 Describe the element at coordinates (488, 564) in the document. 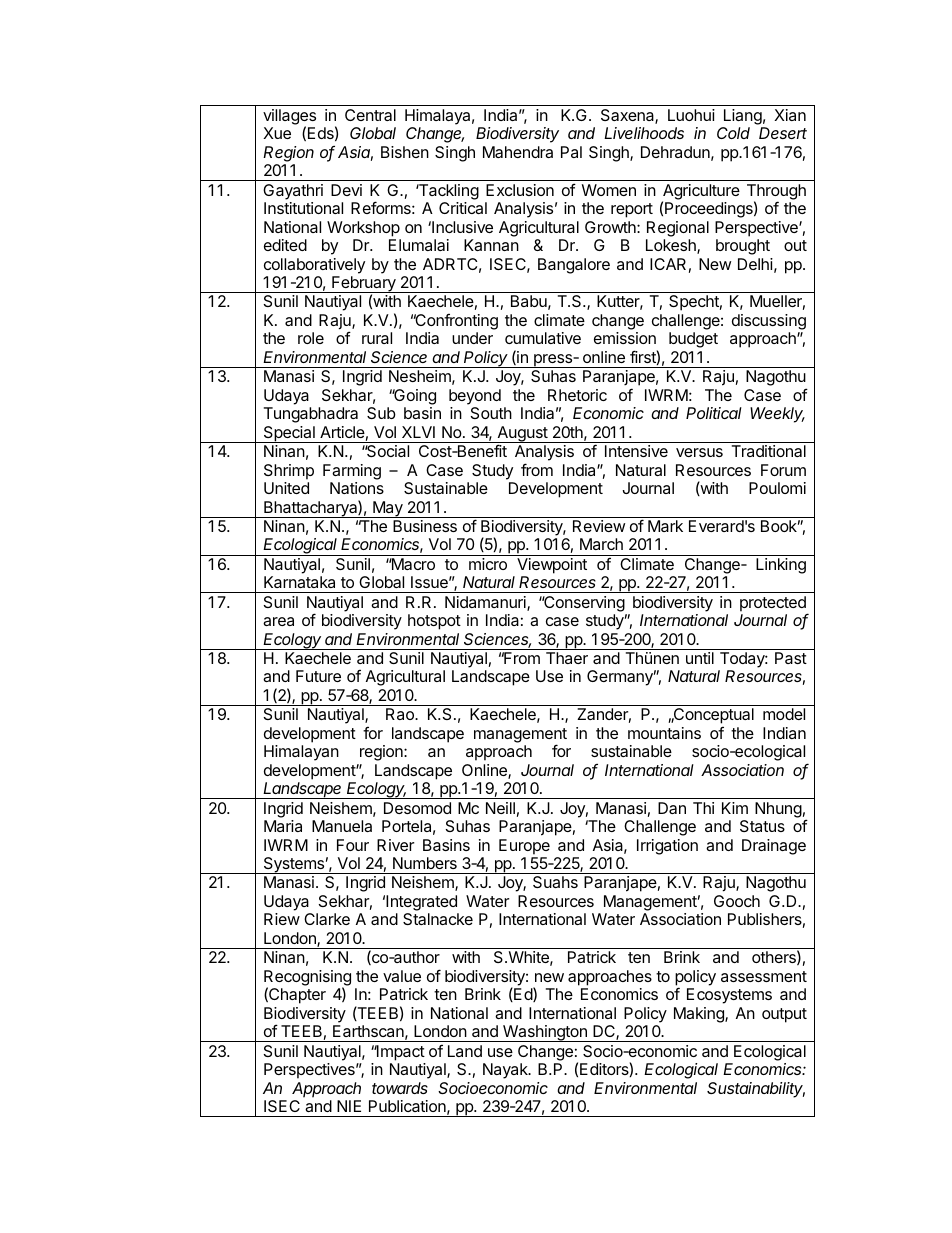

I see `micro` at that location.
